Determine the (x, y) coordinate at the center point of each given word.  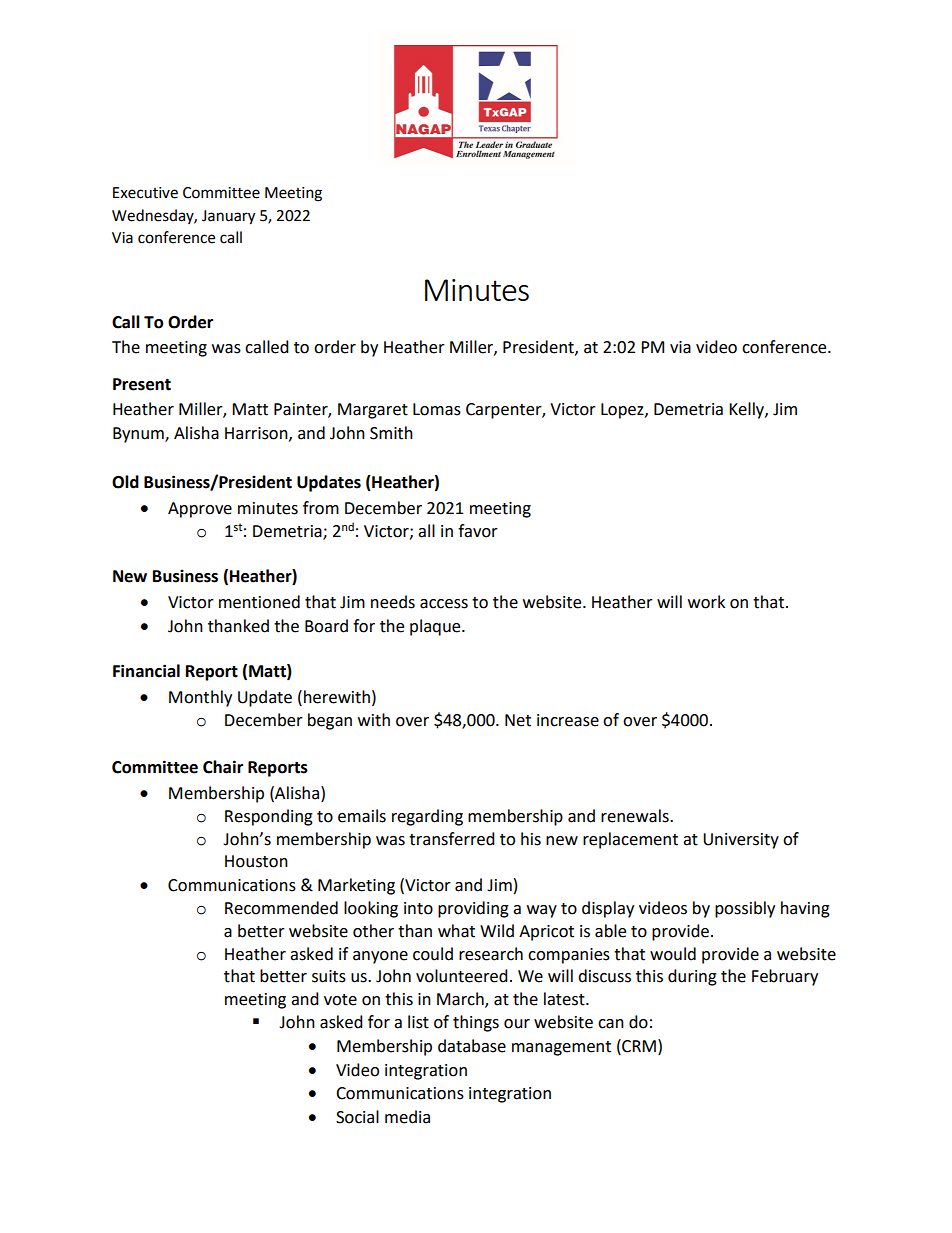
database (472, 1046)
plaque (436, 627)
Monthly (200, 698)
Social (357, 1117)
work (706, 602)
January (228, 217)
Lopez (623, 411)
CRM (638, 1046)
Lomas (437, 409)
